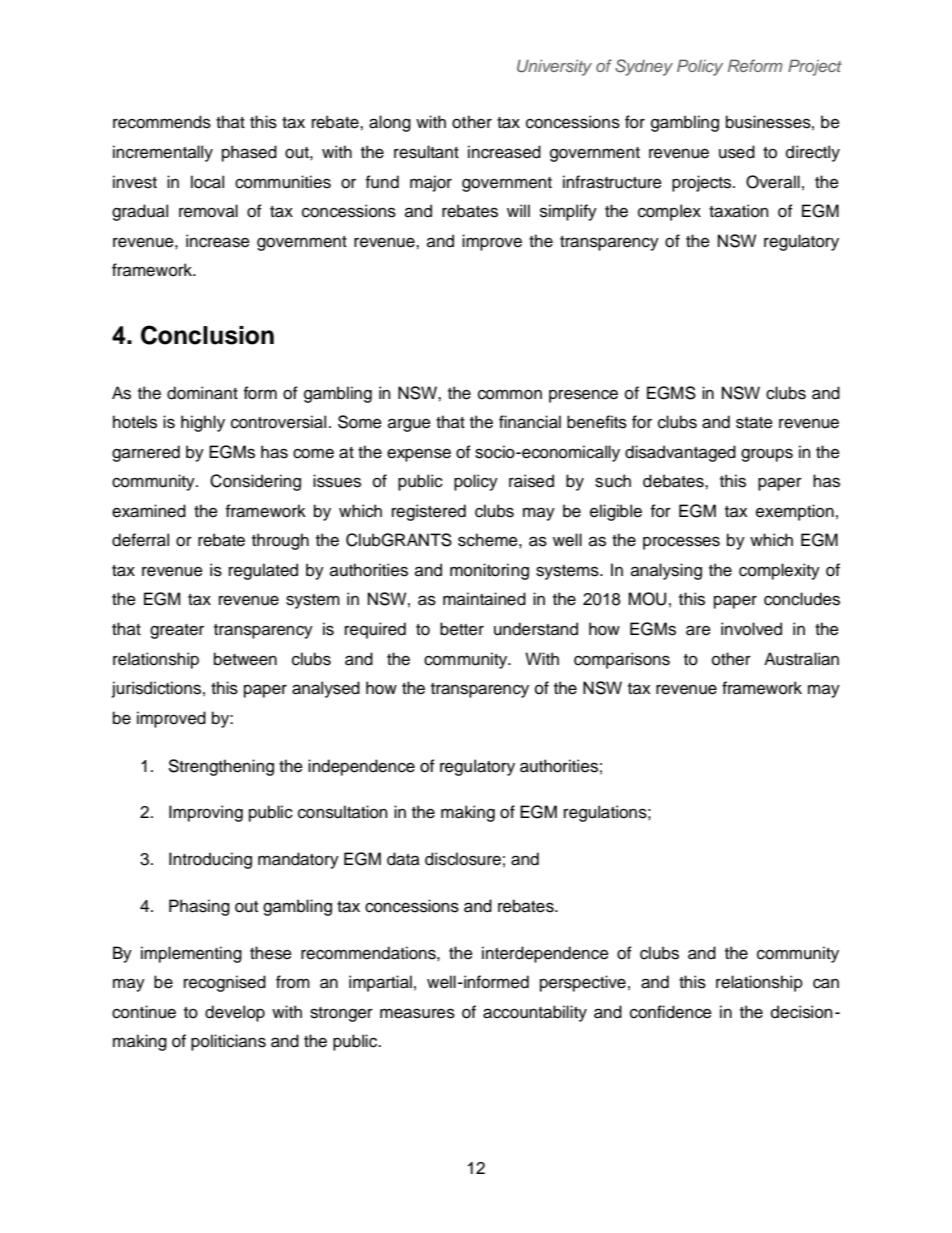 This page has height=1233, width=952. I want to click on develop, so click(235, 1013).
